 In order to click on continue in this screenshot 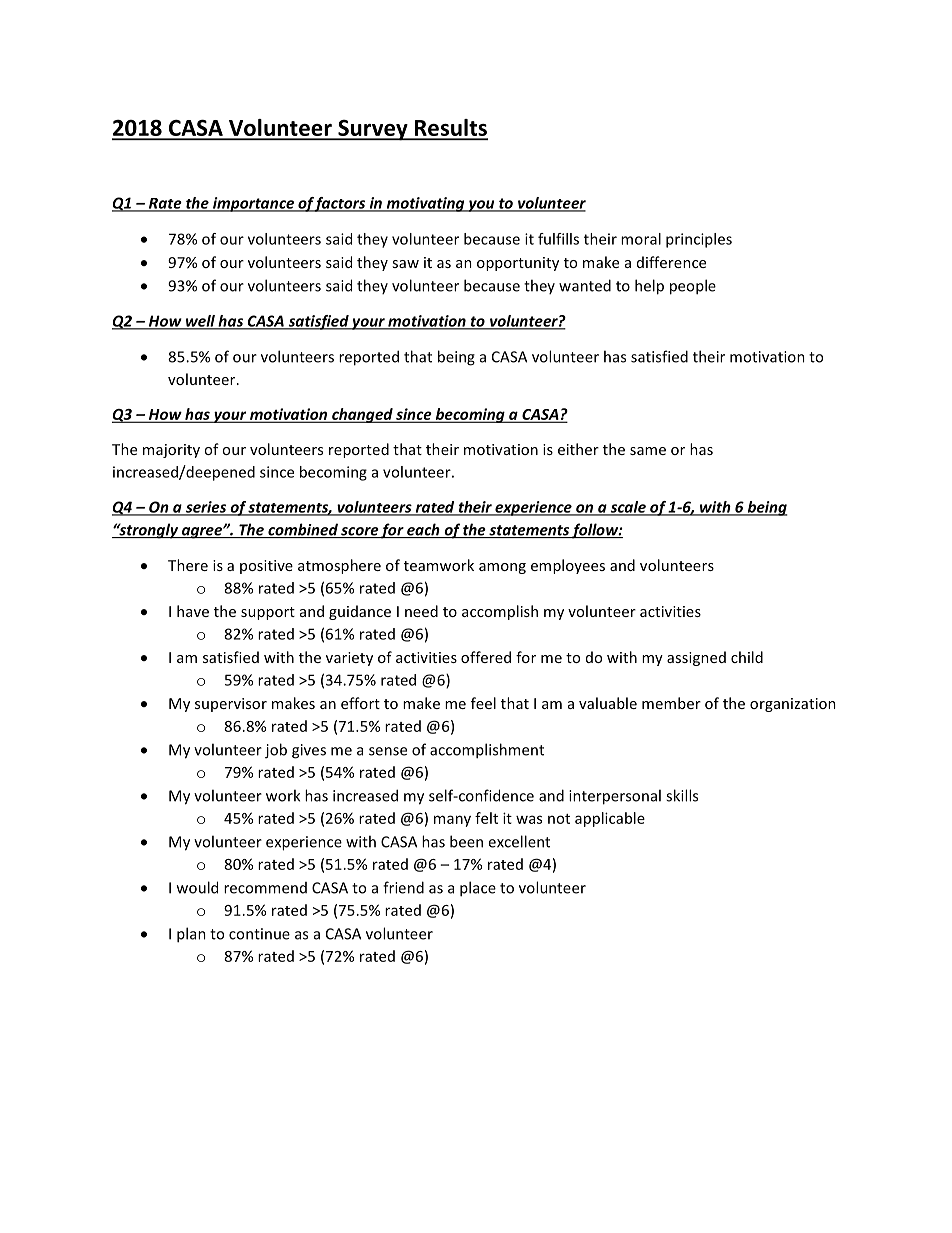, I will do `click(259, 934)`.
